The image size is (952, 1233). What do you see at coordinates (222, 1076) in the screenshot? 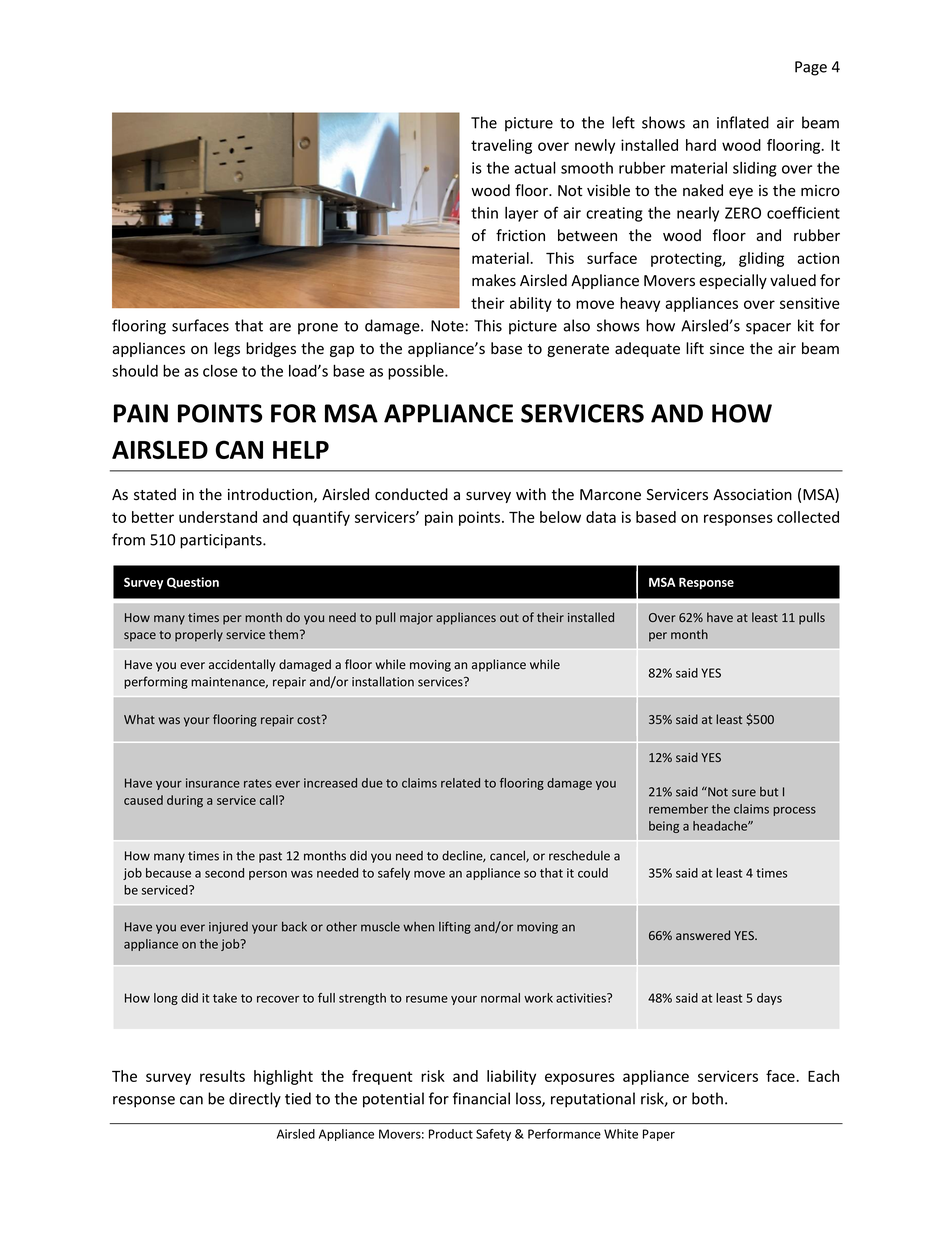
I see `results` at bounding box center [222, 1076].
